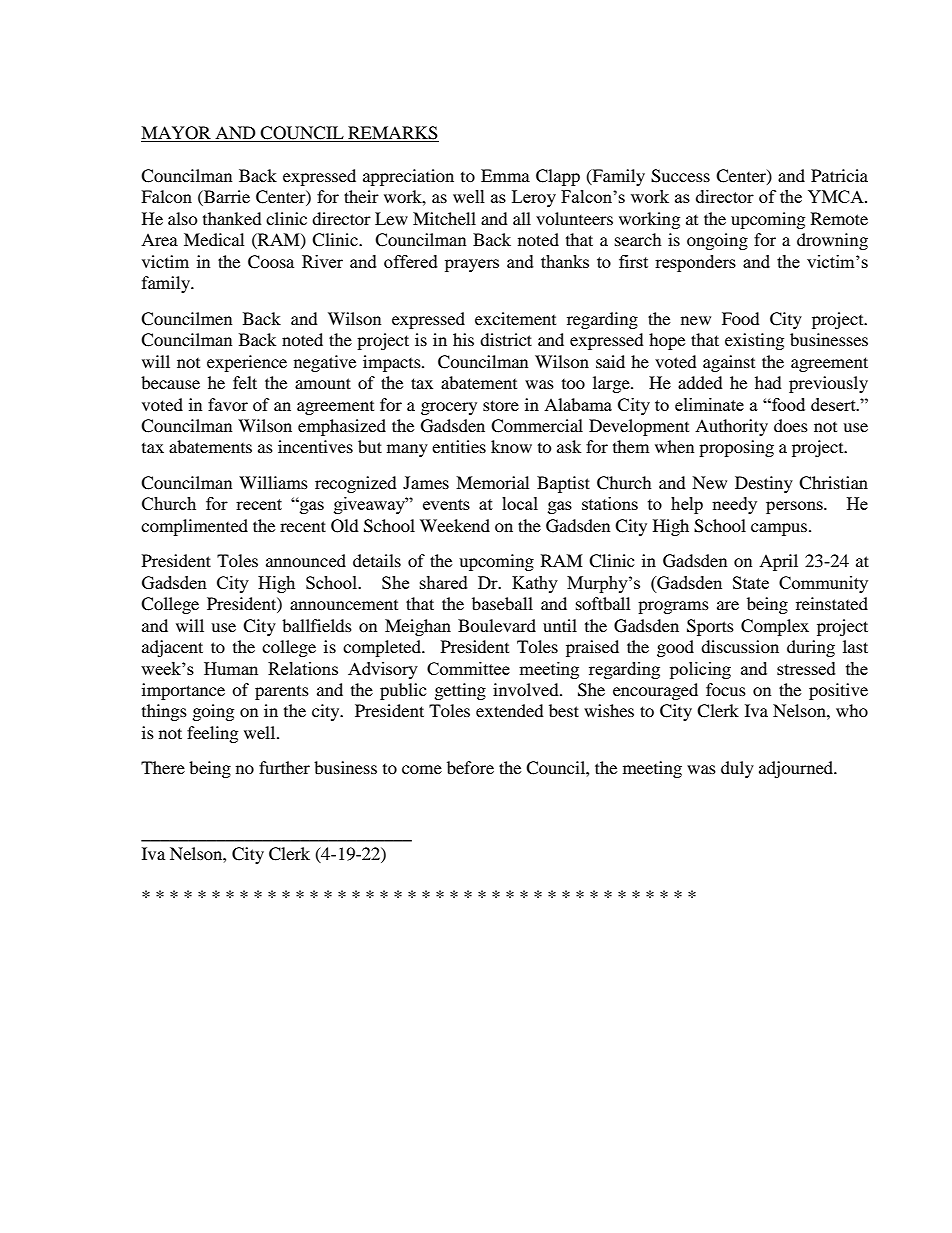 The height and width of the screenshot is (1233, 952). What do you see at coordinates (344, 605) in the screenshot?
I see `announcement` at bounding box center [344, 605].
